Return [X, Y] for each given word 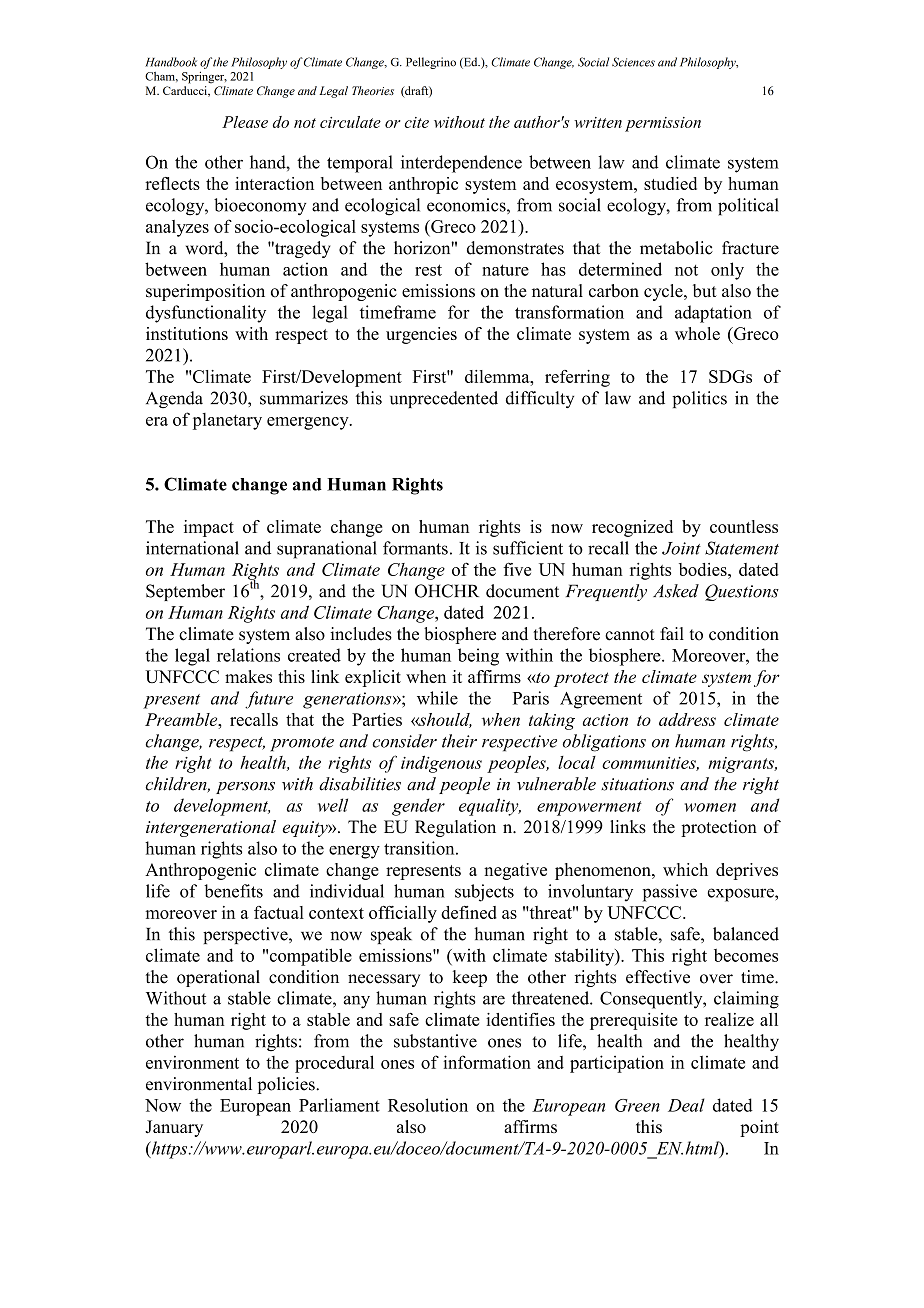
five [517, 569]
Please [245, 122]
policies [287, 1085]
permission [663, 124]
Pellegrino [431, 63]
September [185, 592]
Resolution [428, 1105]
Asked [676, 591]
